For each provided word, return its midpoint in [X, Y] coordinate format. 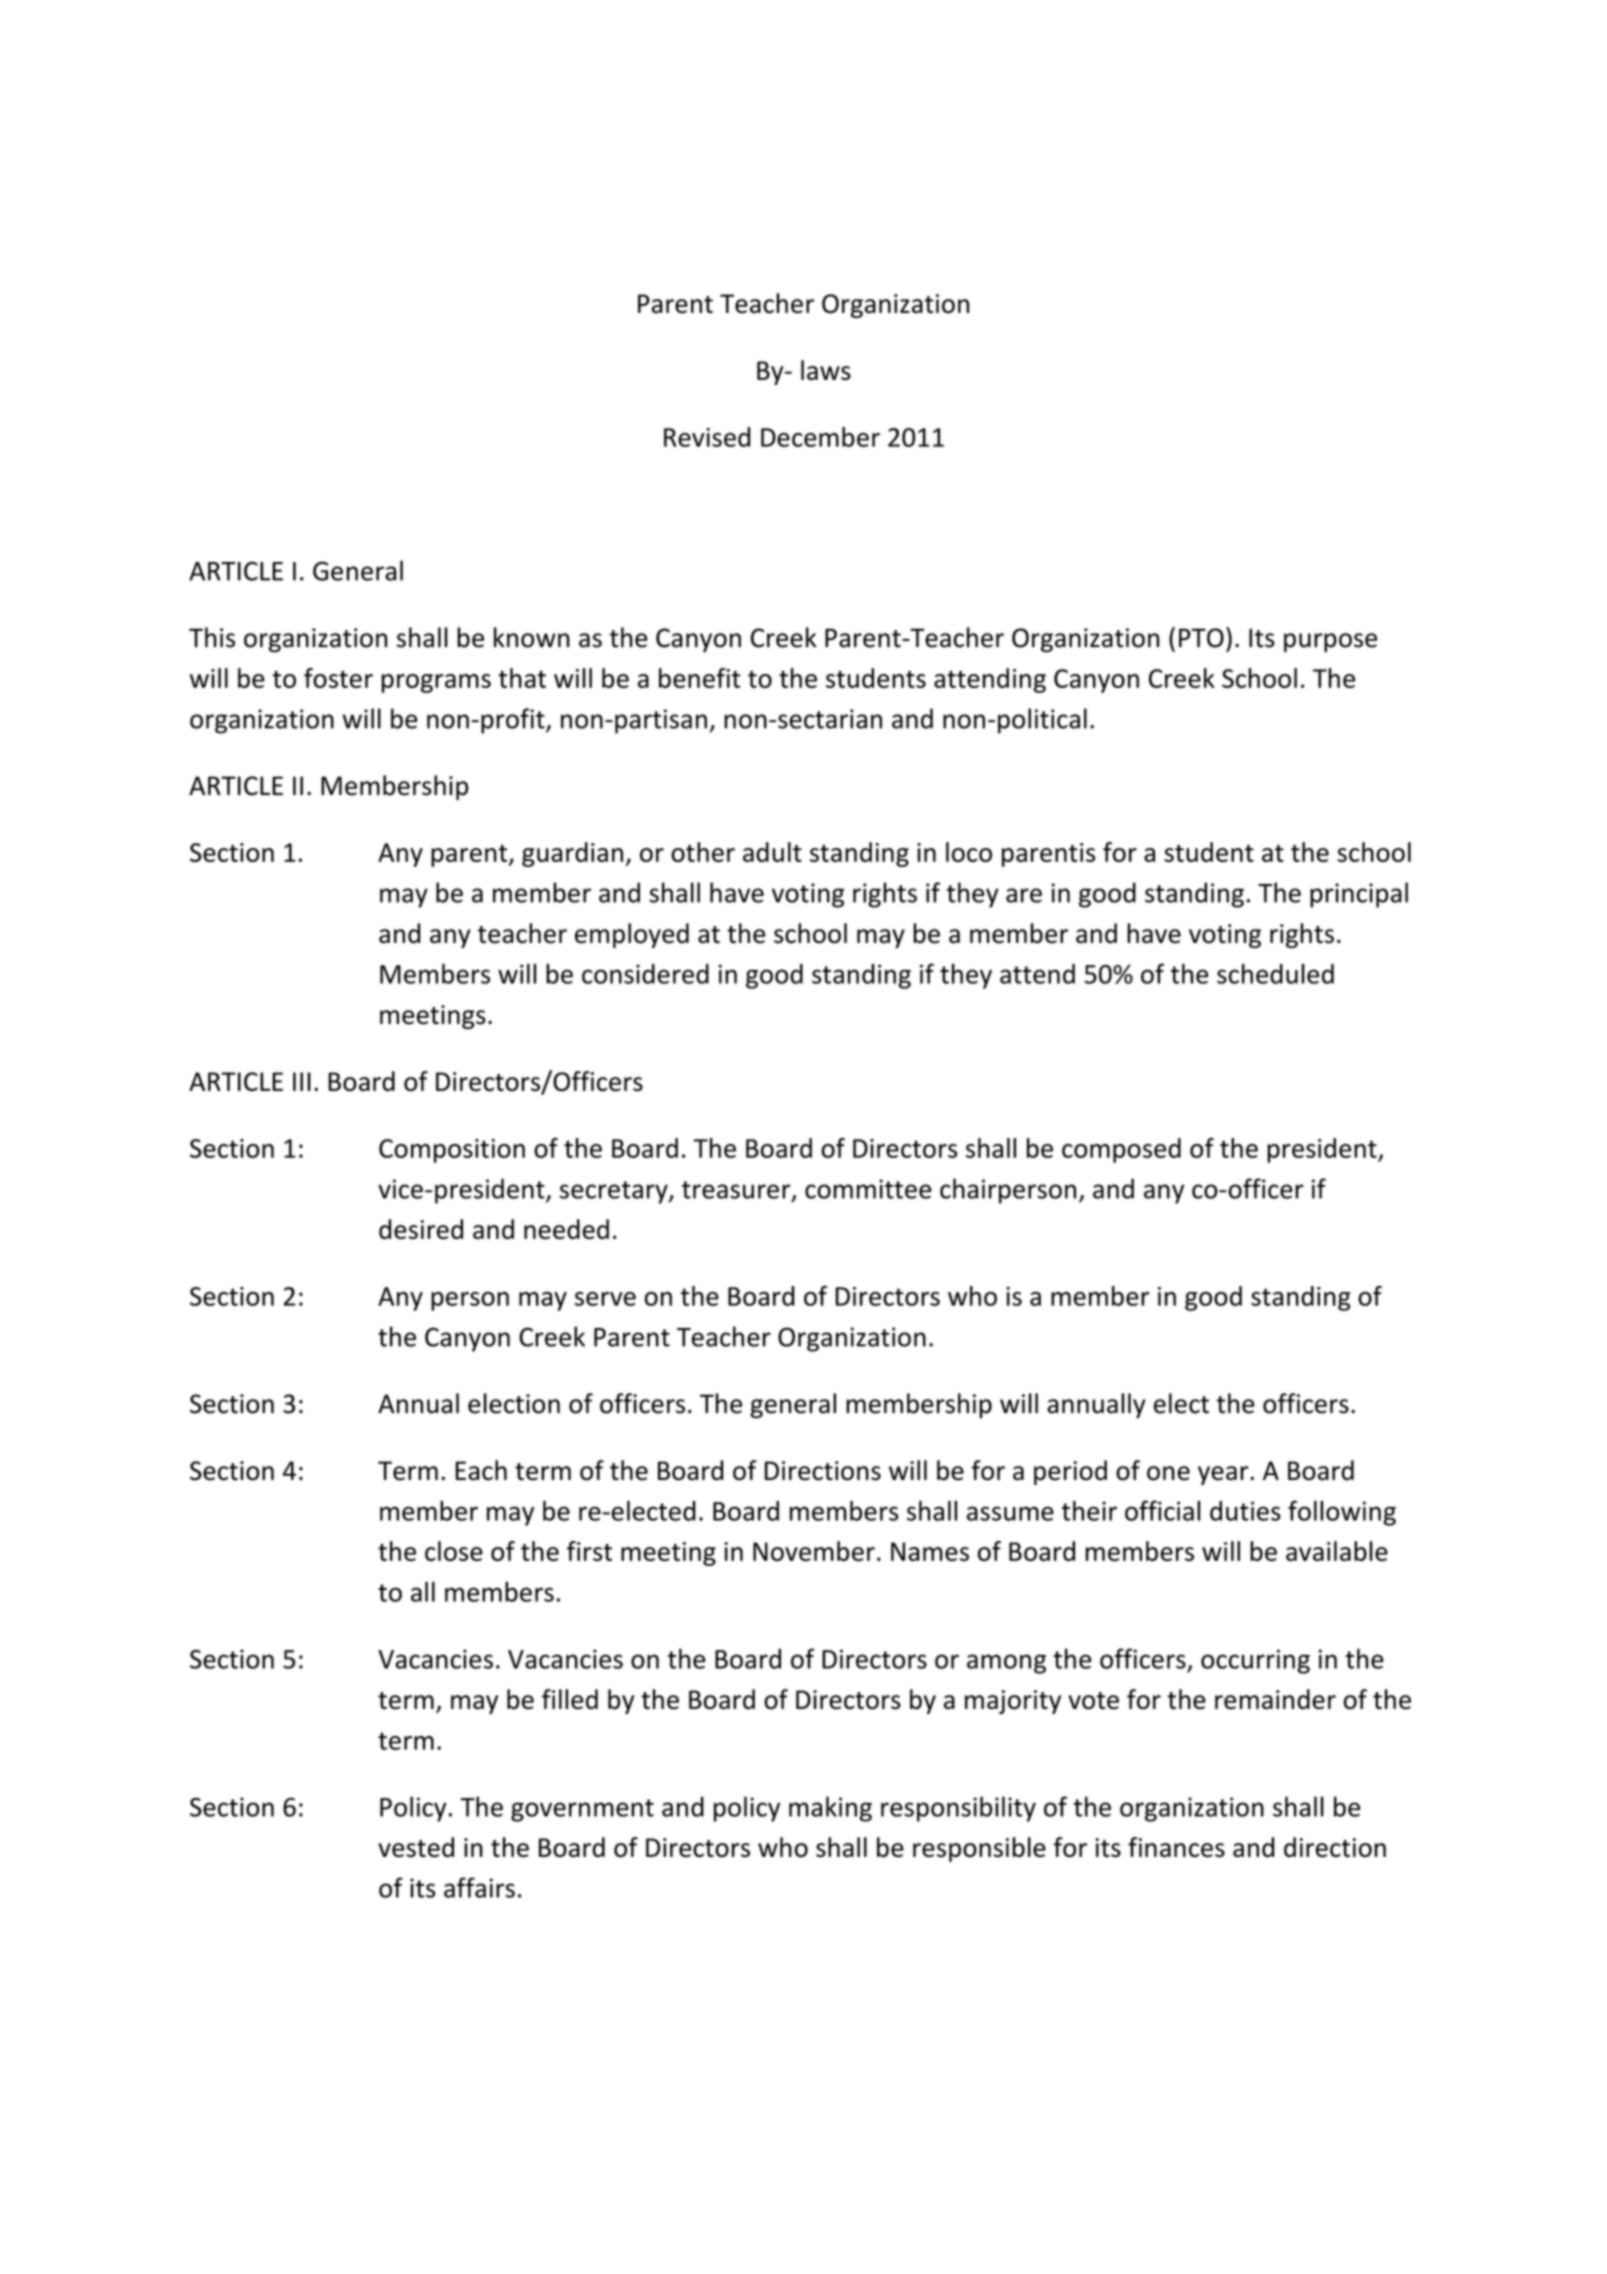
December [820, 437]
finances [1176, 1847]
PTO [1201, 638]
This [212, 637]
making [830, 1809]
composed [1121, 1150]
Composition [452, 1151]
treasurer [737, 1191]
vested [416, 1847]
